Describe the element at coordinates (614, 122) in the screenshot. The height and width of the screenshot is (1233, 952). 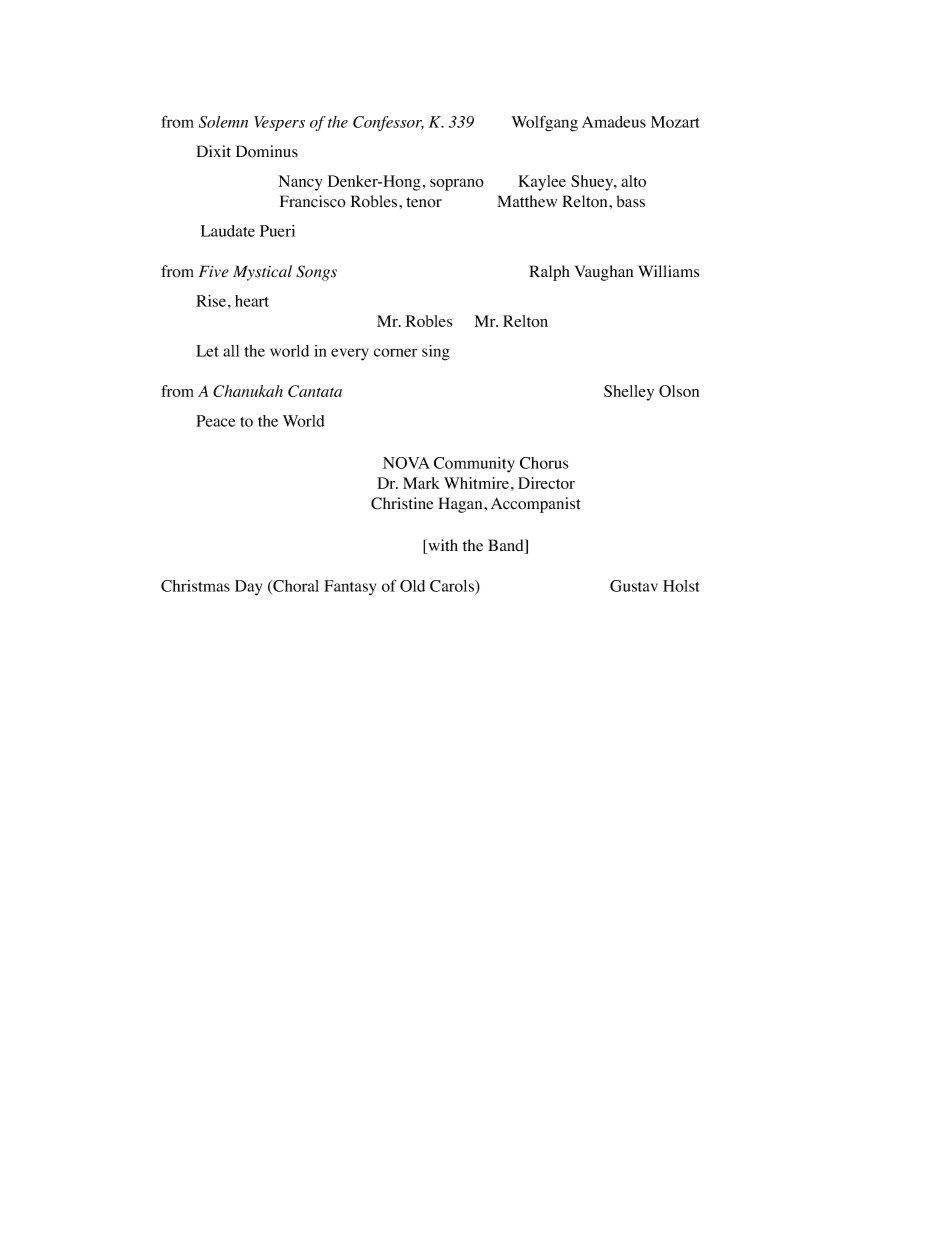
I see `Amadeus` at that location.
